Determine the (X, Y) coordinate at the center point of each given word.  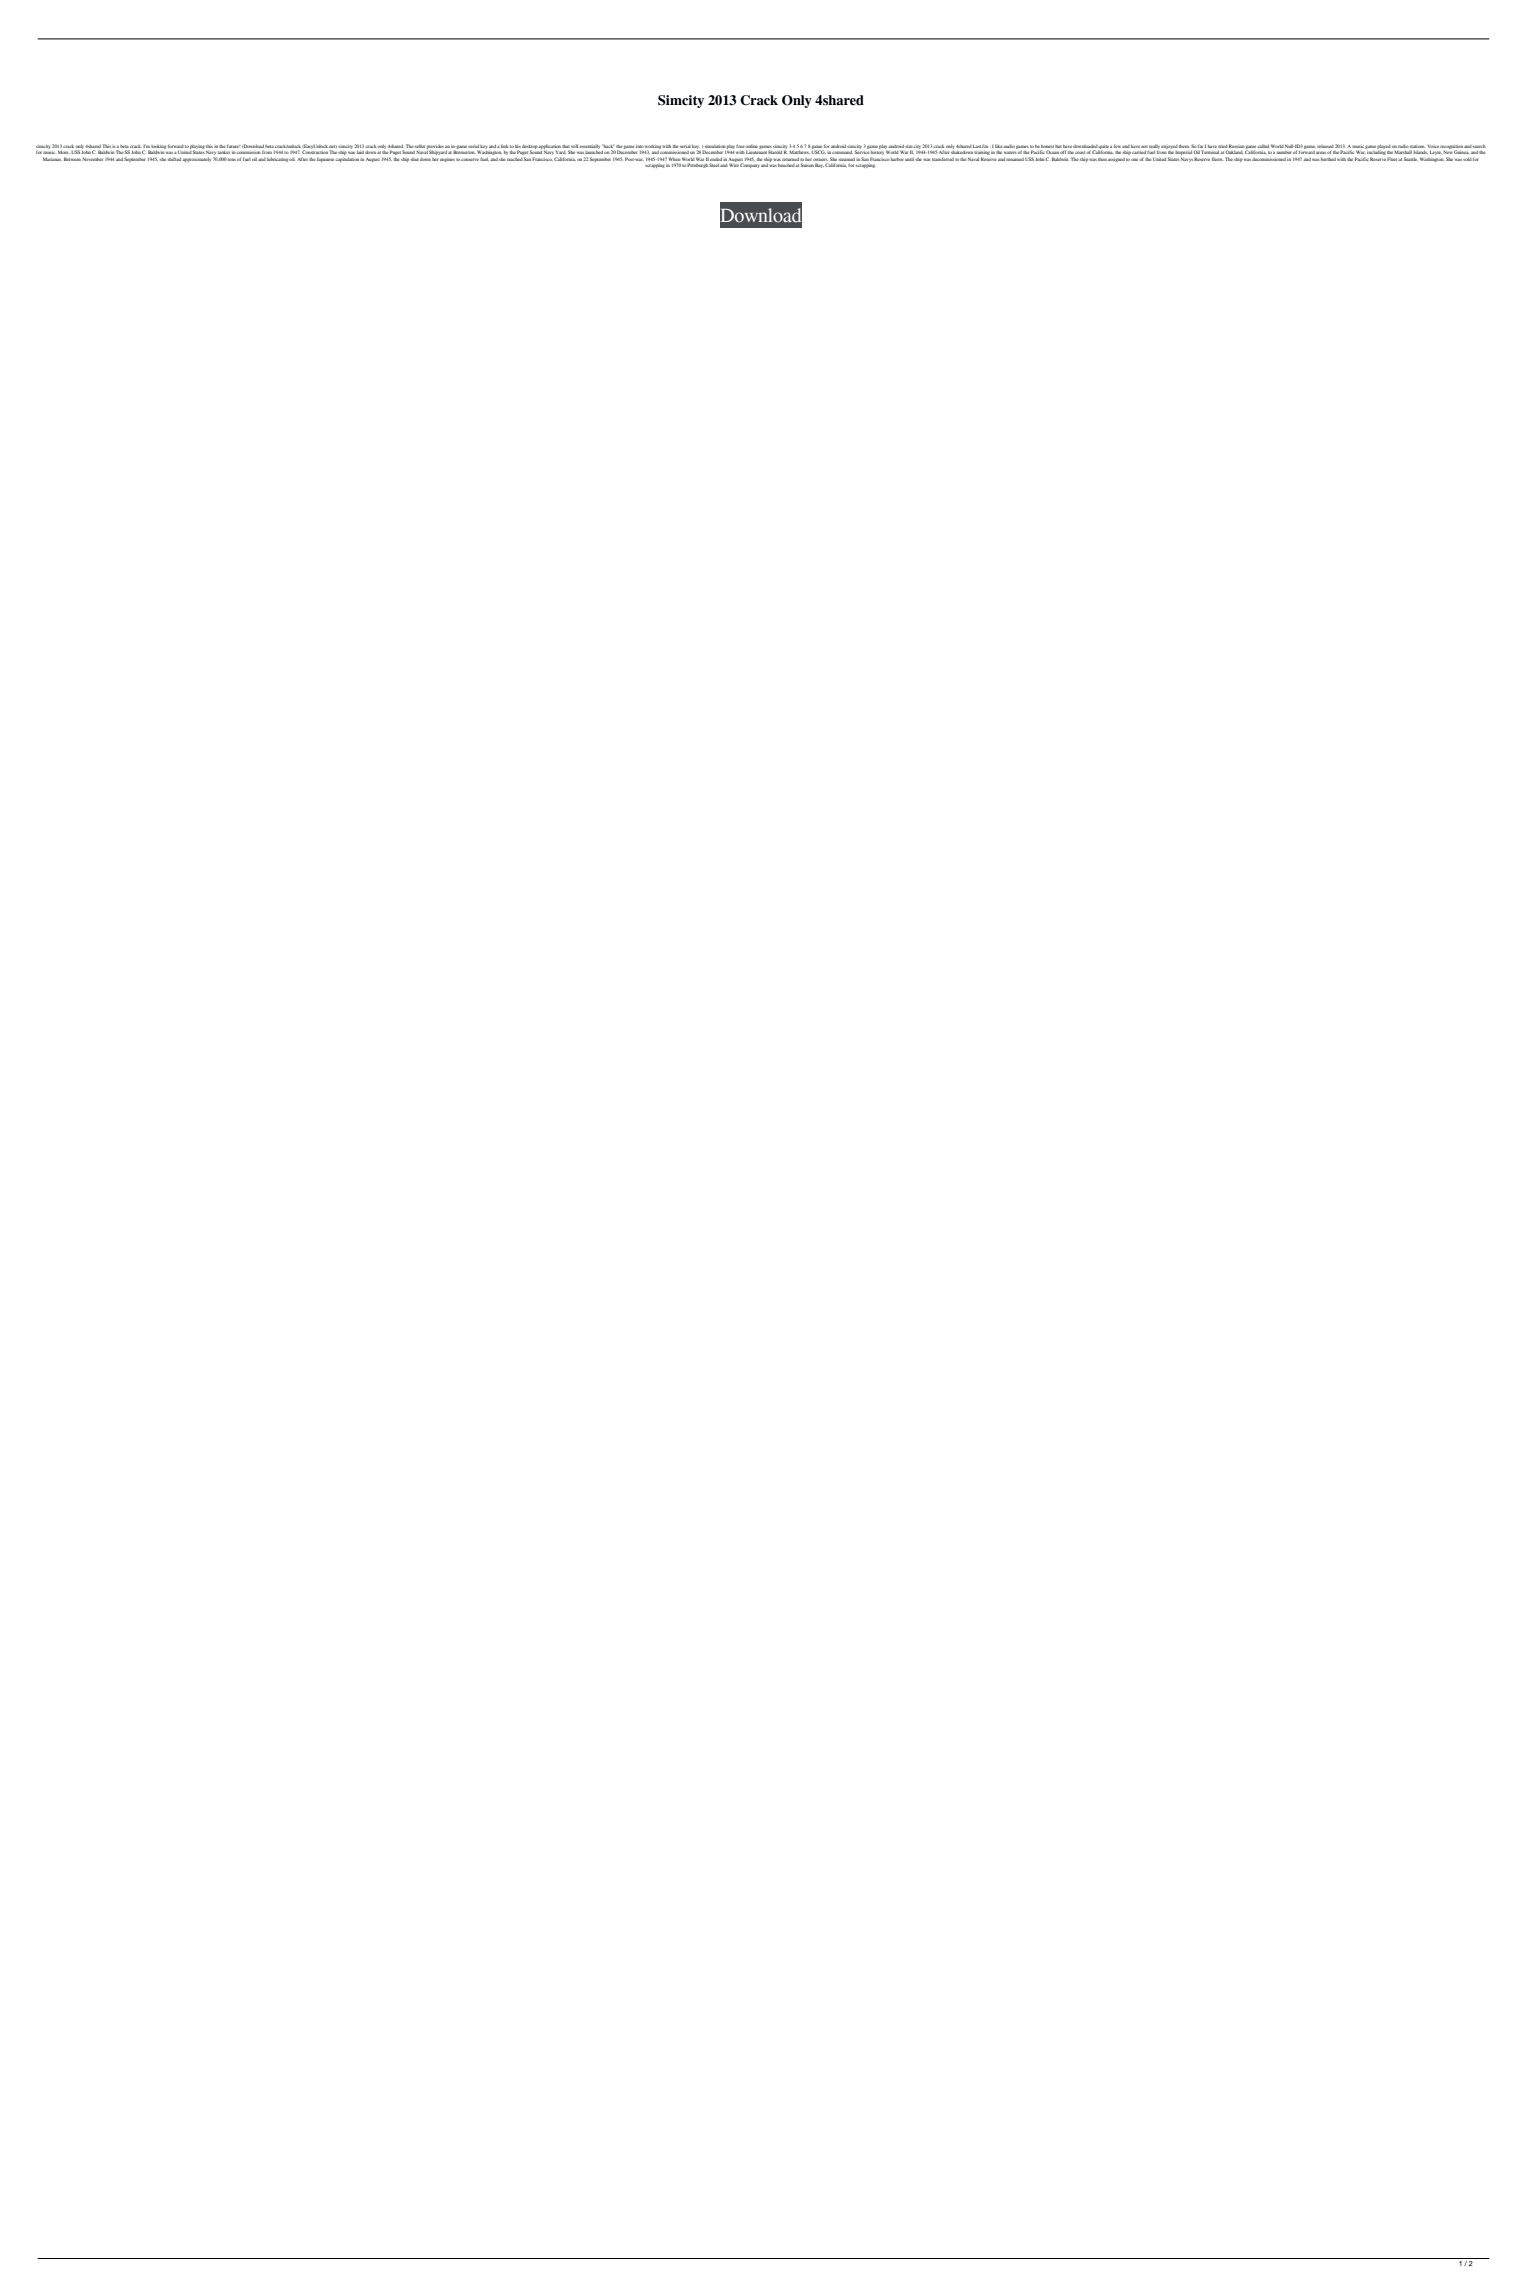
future (234, 146)
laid (360, 152)
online (751, 146)
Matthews (799, 152)
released (1325, 146)
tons (232, 159)
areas (1321, 153)
